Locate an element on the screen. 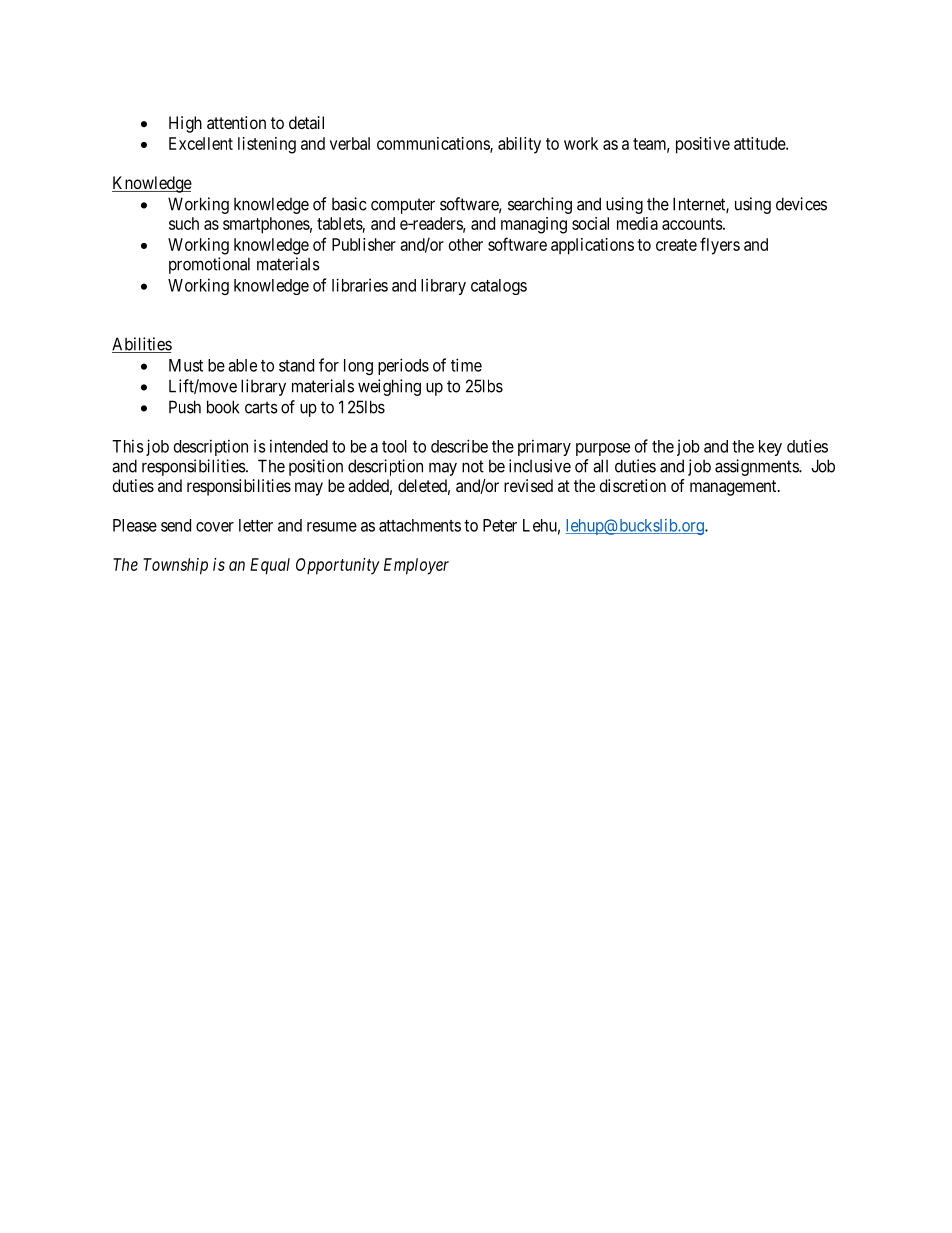  Abilities is located at coordinates (142, 345).
